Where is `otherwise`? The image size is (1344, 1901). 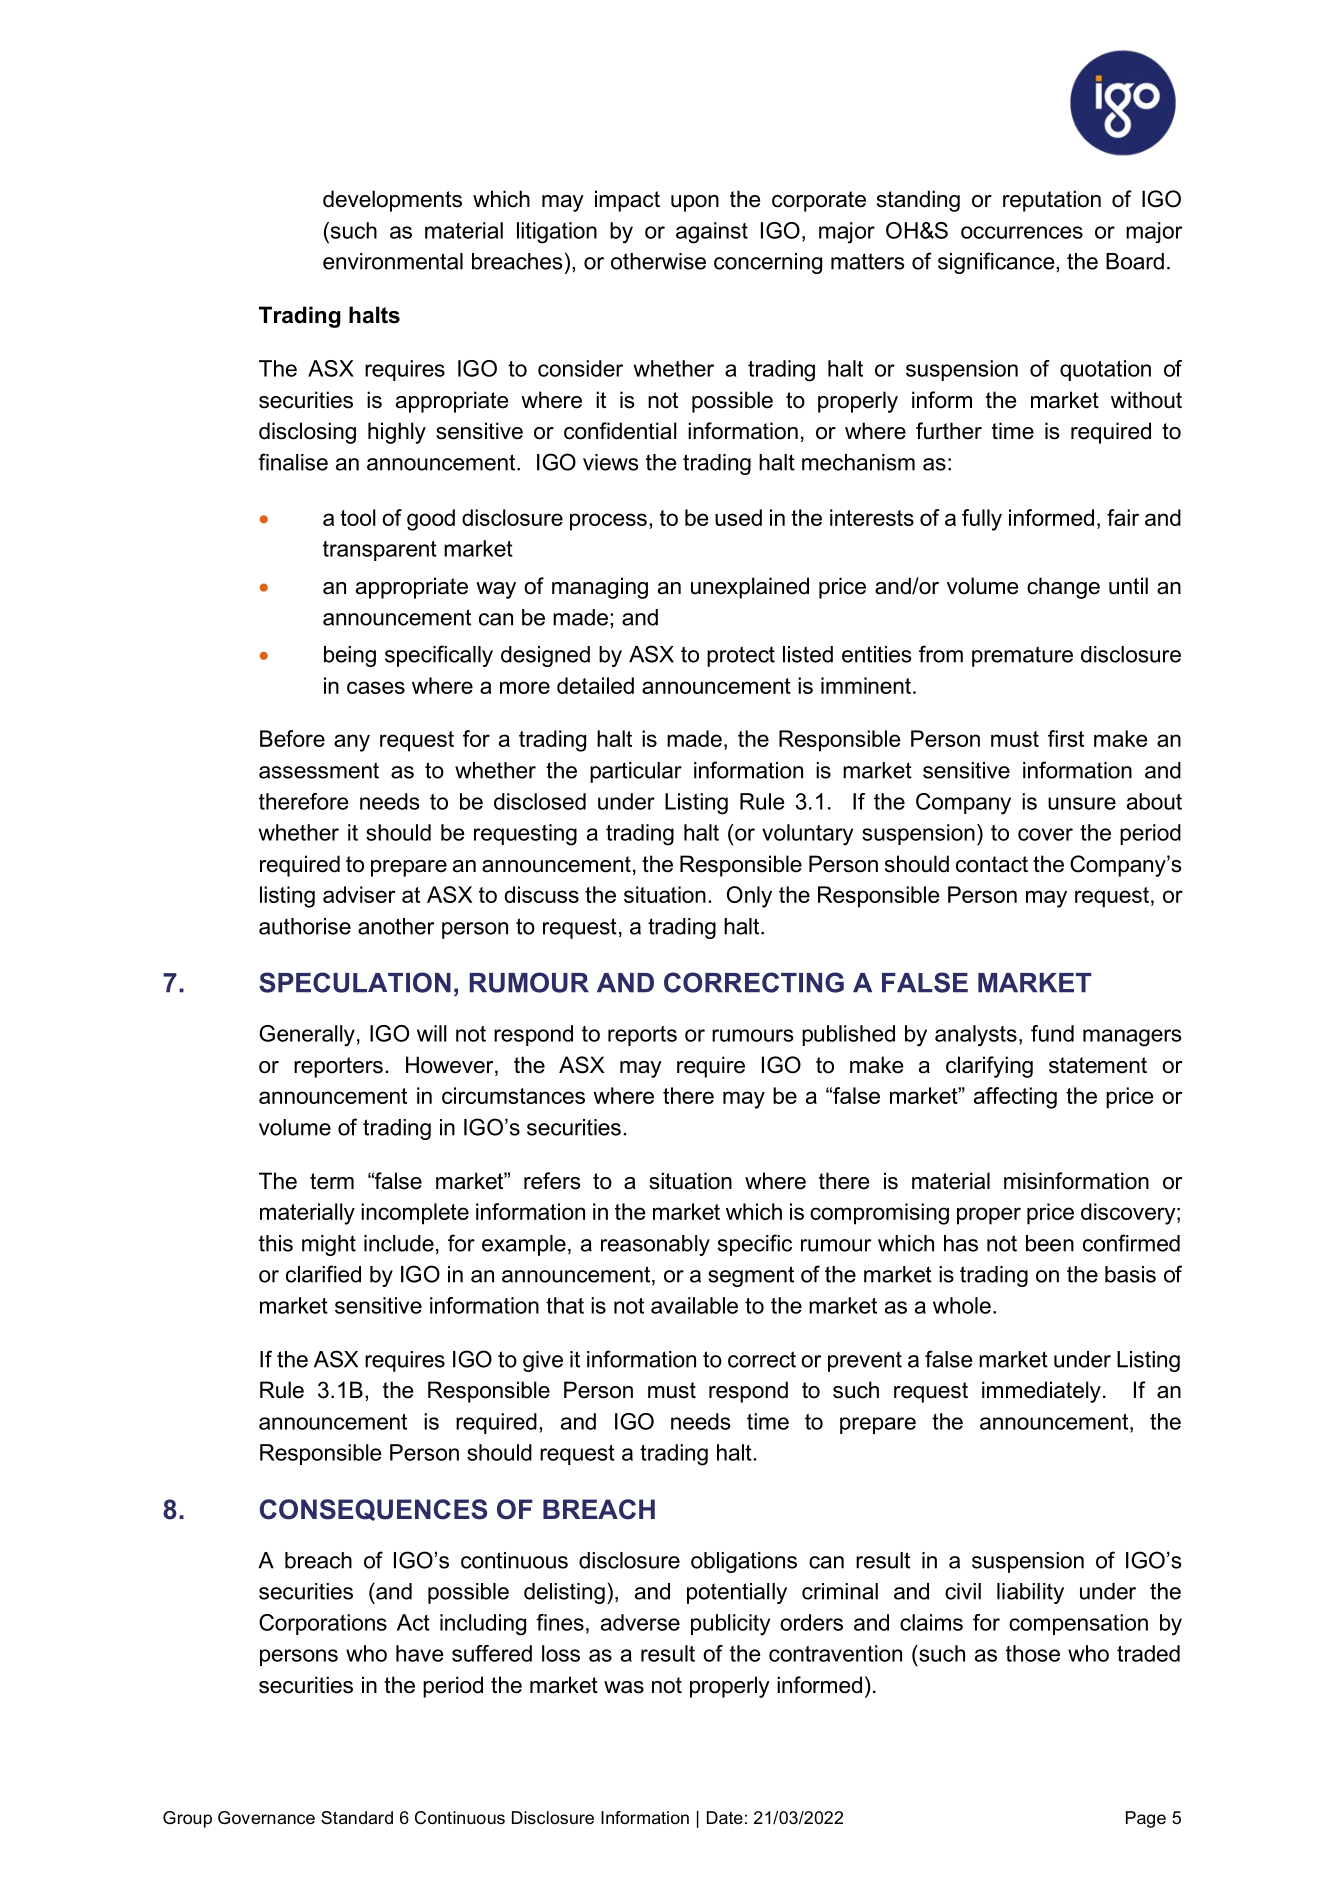 otherwise is located at coordinates (658, 261).
